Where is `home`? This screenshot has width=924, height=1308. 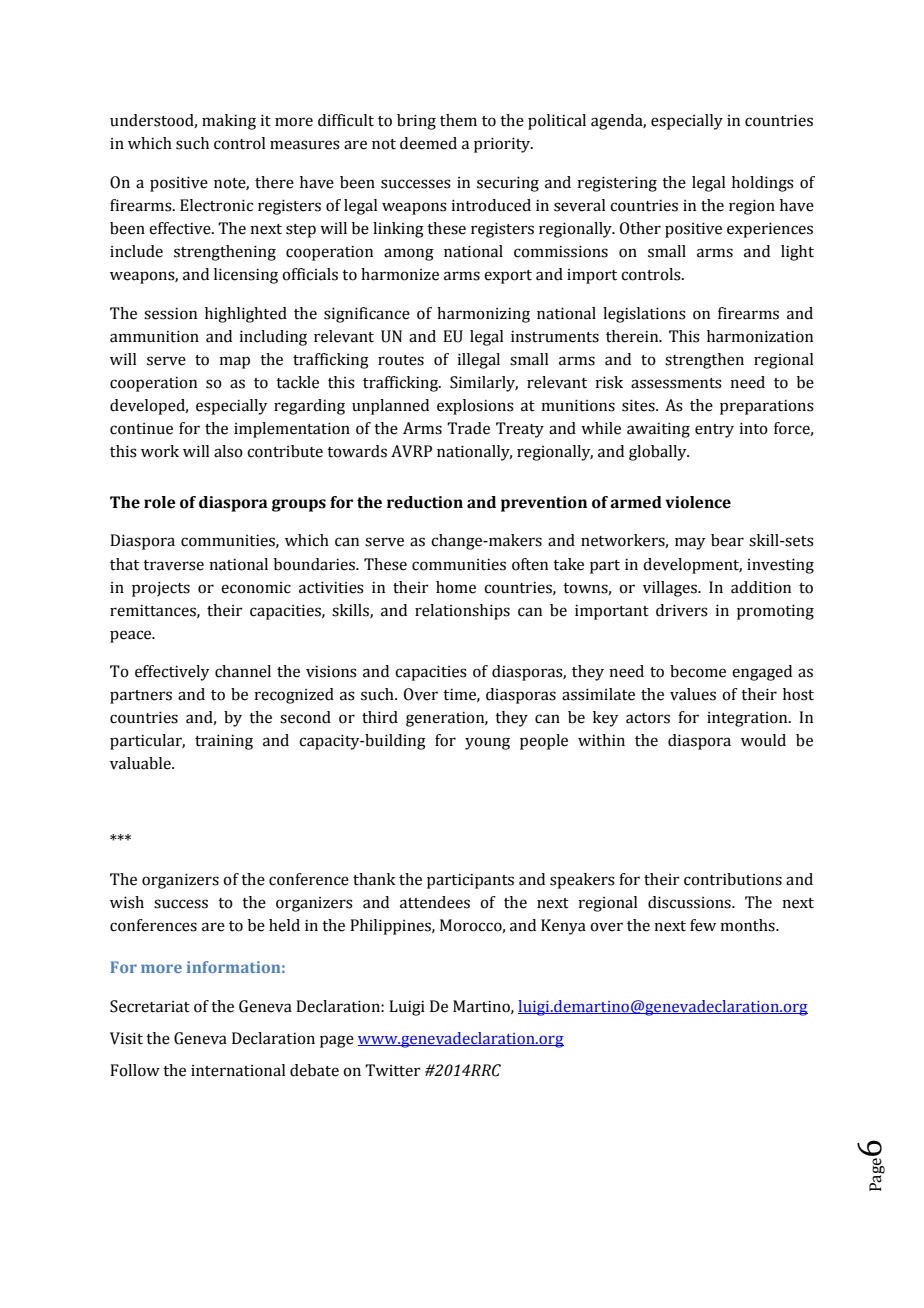
home is located at coordinates (456, 587).
